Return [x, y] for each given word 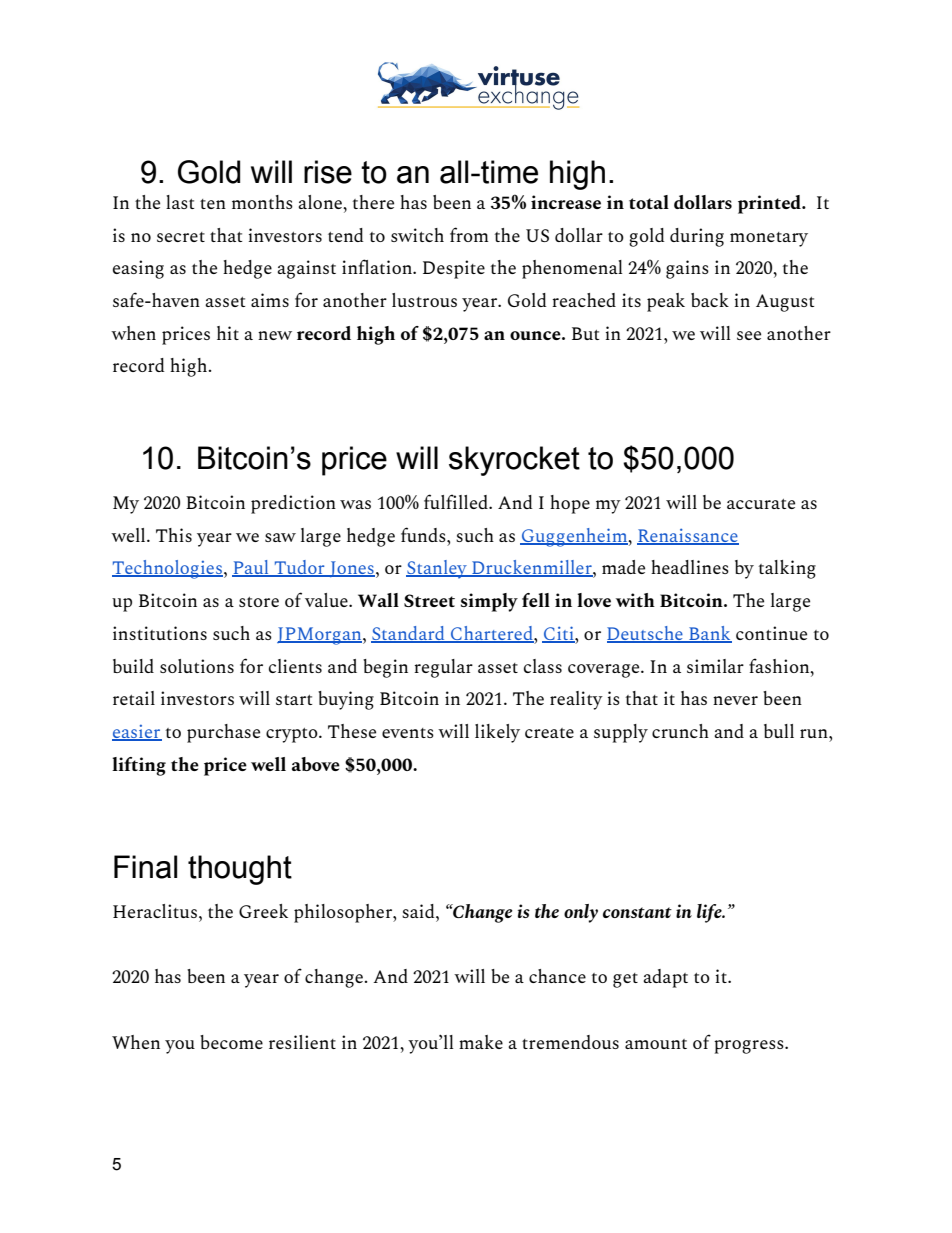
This [174, 535]
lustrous [424, 300]
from [469, 234]
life [710, 913]
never [735, 700]
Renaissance [688, 536]
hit [228, 333]
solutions [197, 666]
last [180, 202]
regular [443, 668]
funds [424, 534]
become [231, 1042]
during [697, 237]
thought [240, 870]
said [419, 911]
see [749, 335]
